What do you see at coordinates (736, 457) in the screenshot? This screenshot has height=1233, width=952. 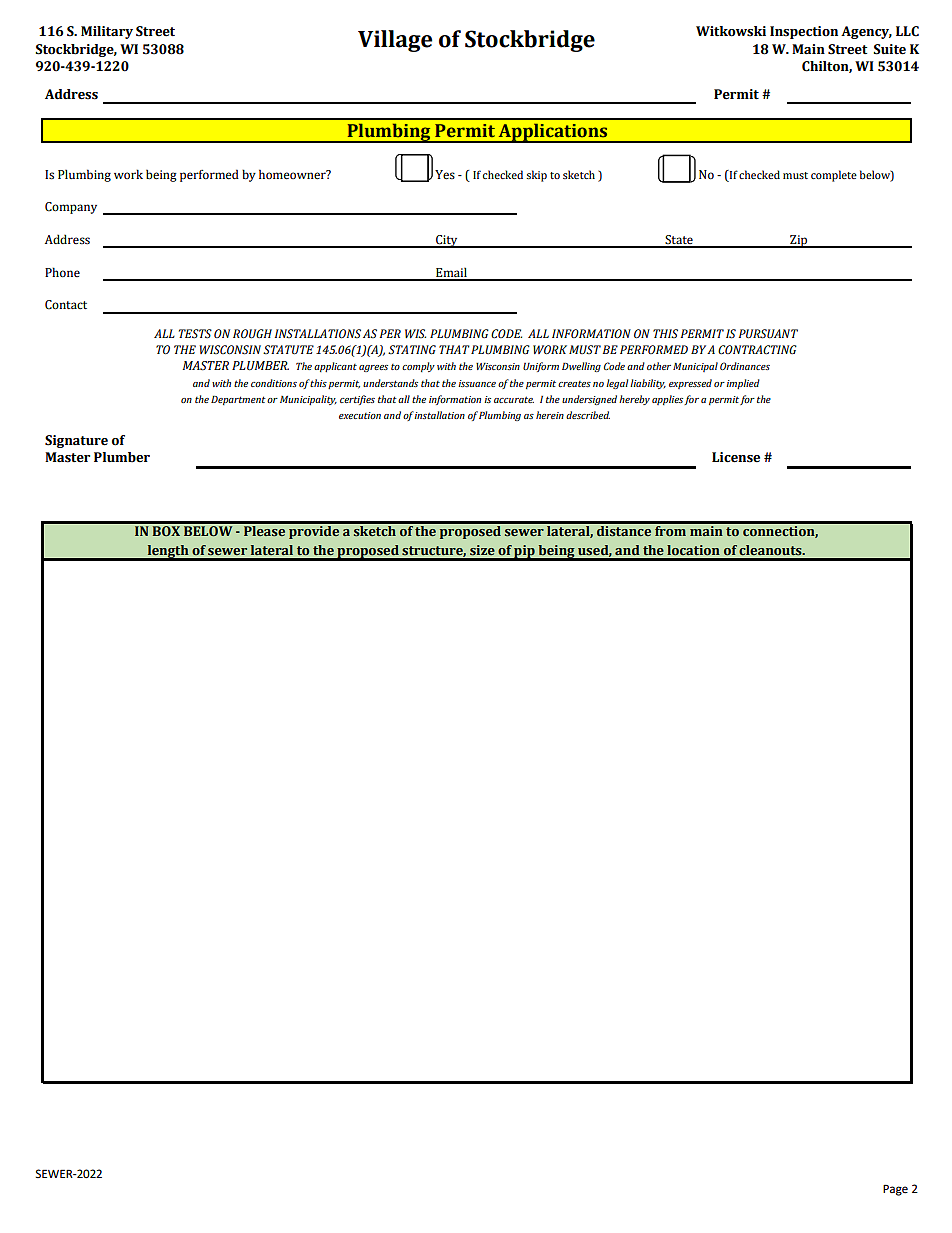 I see `License` at bounding box center [736, 457].
